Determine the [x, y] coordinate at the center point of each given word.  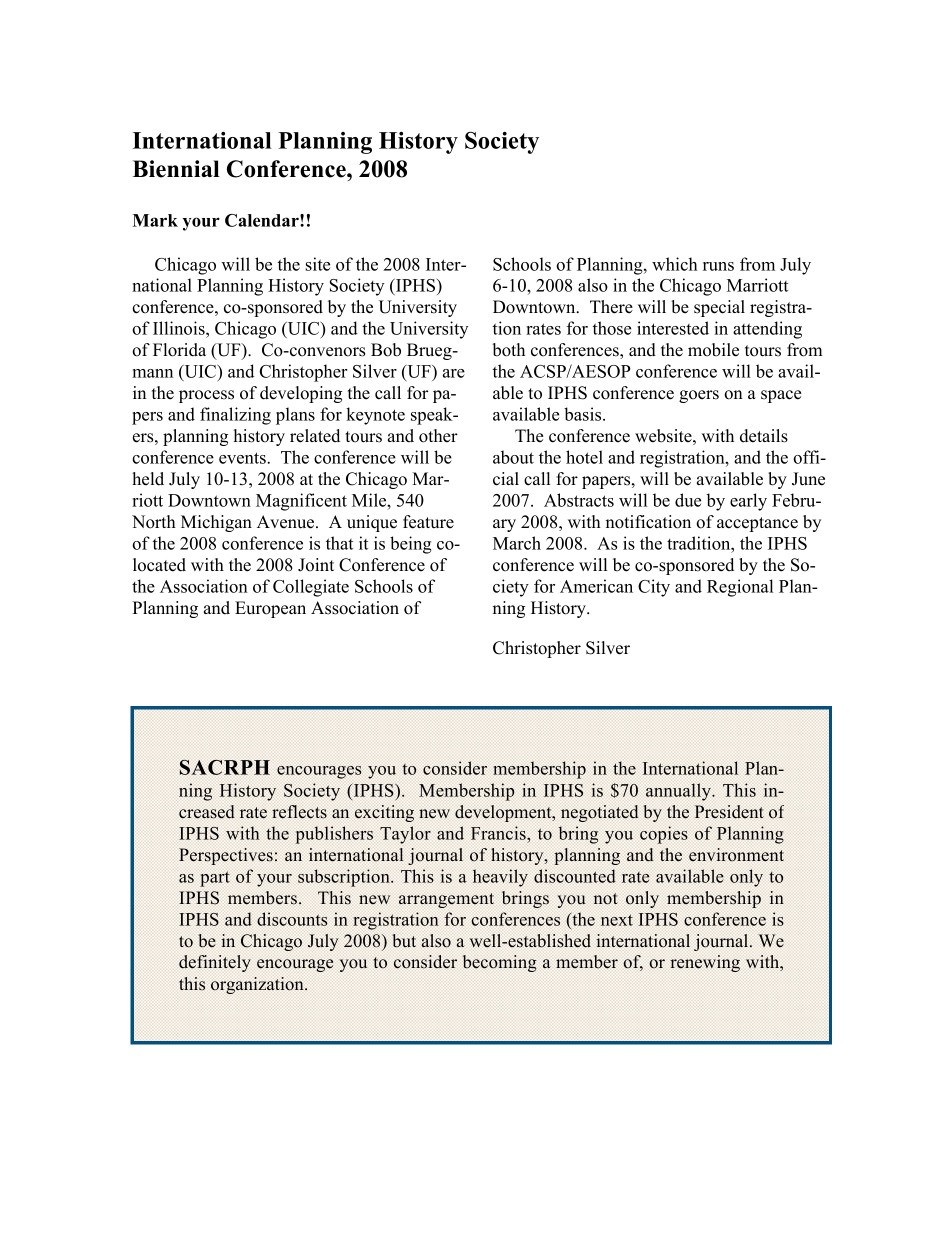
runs [718, 266]
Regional [740, 588]
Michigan [216, 523]
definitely [215, 963]
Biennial [176, 169]
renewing [705, 963]
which [675, 264]
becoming [500, 963]
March [517, 543]
